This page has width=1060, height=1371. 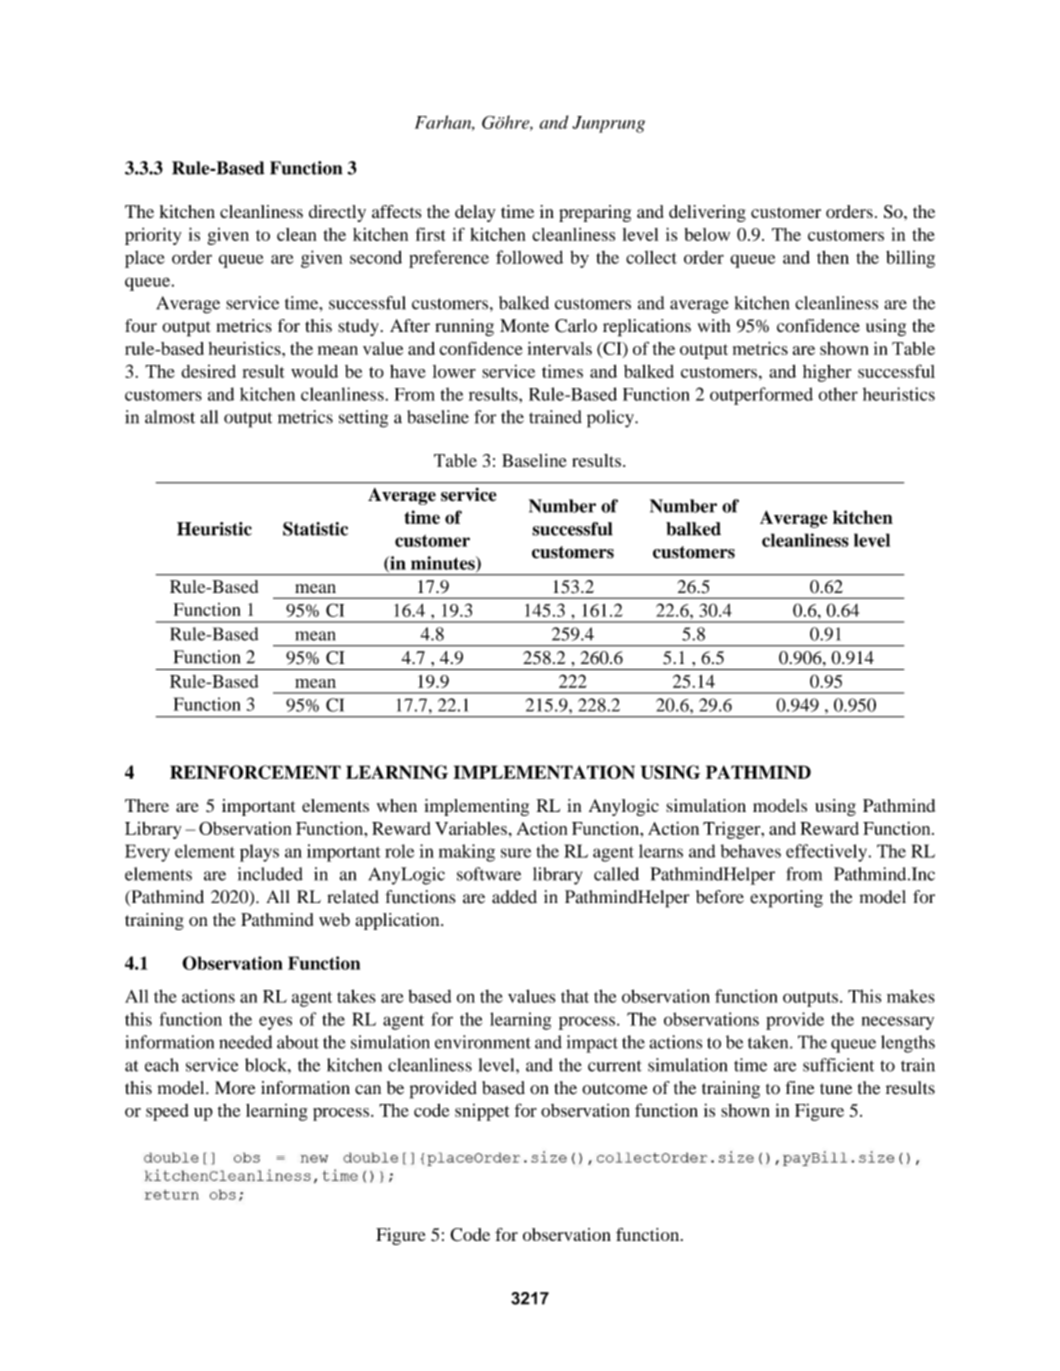 I want to click on policy, so click(x=611, y=419).
